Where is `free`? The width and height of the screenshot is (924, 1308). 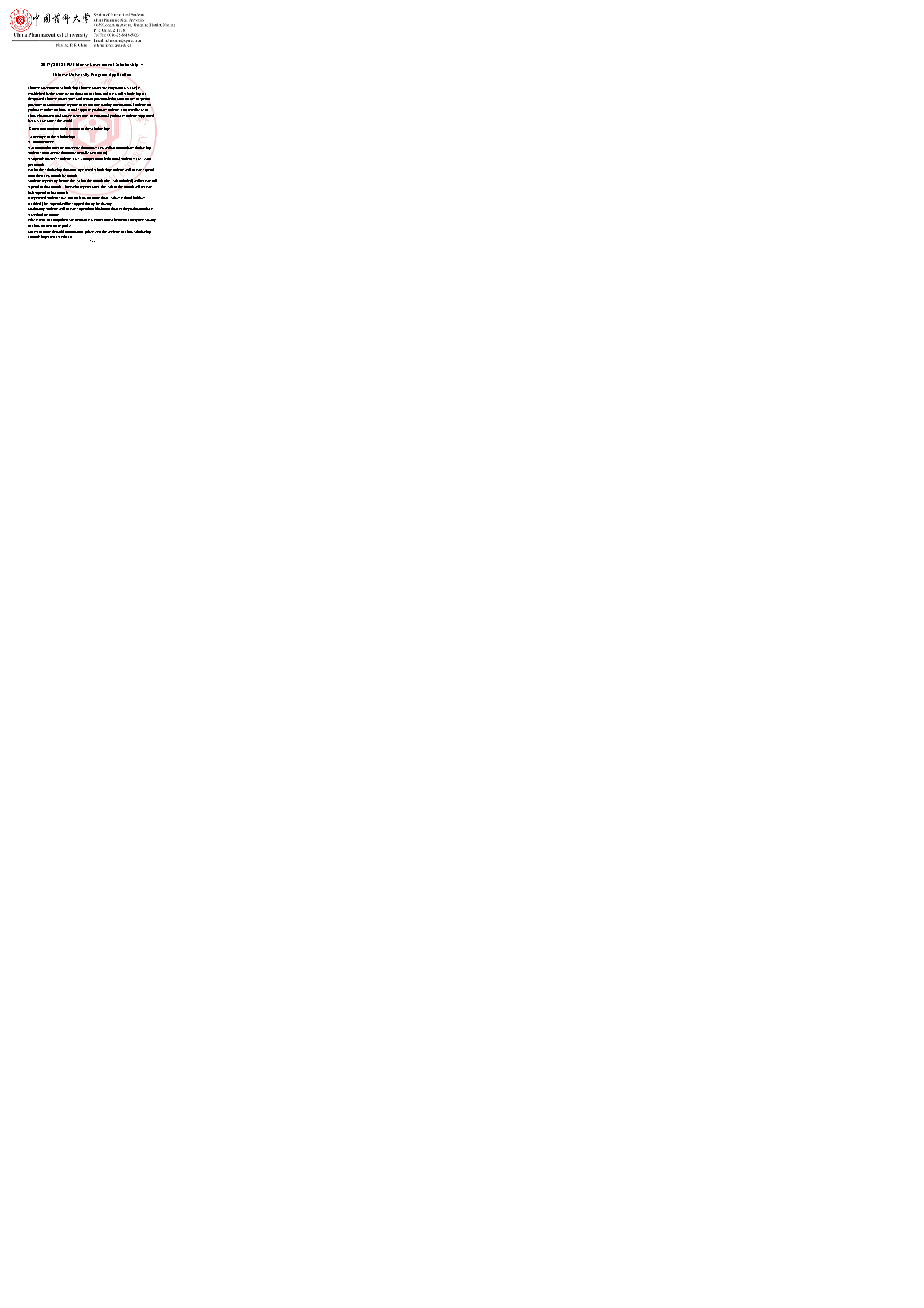
free is located at coordinates (60, 148).
